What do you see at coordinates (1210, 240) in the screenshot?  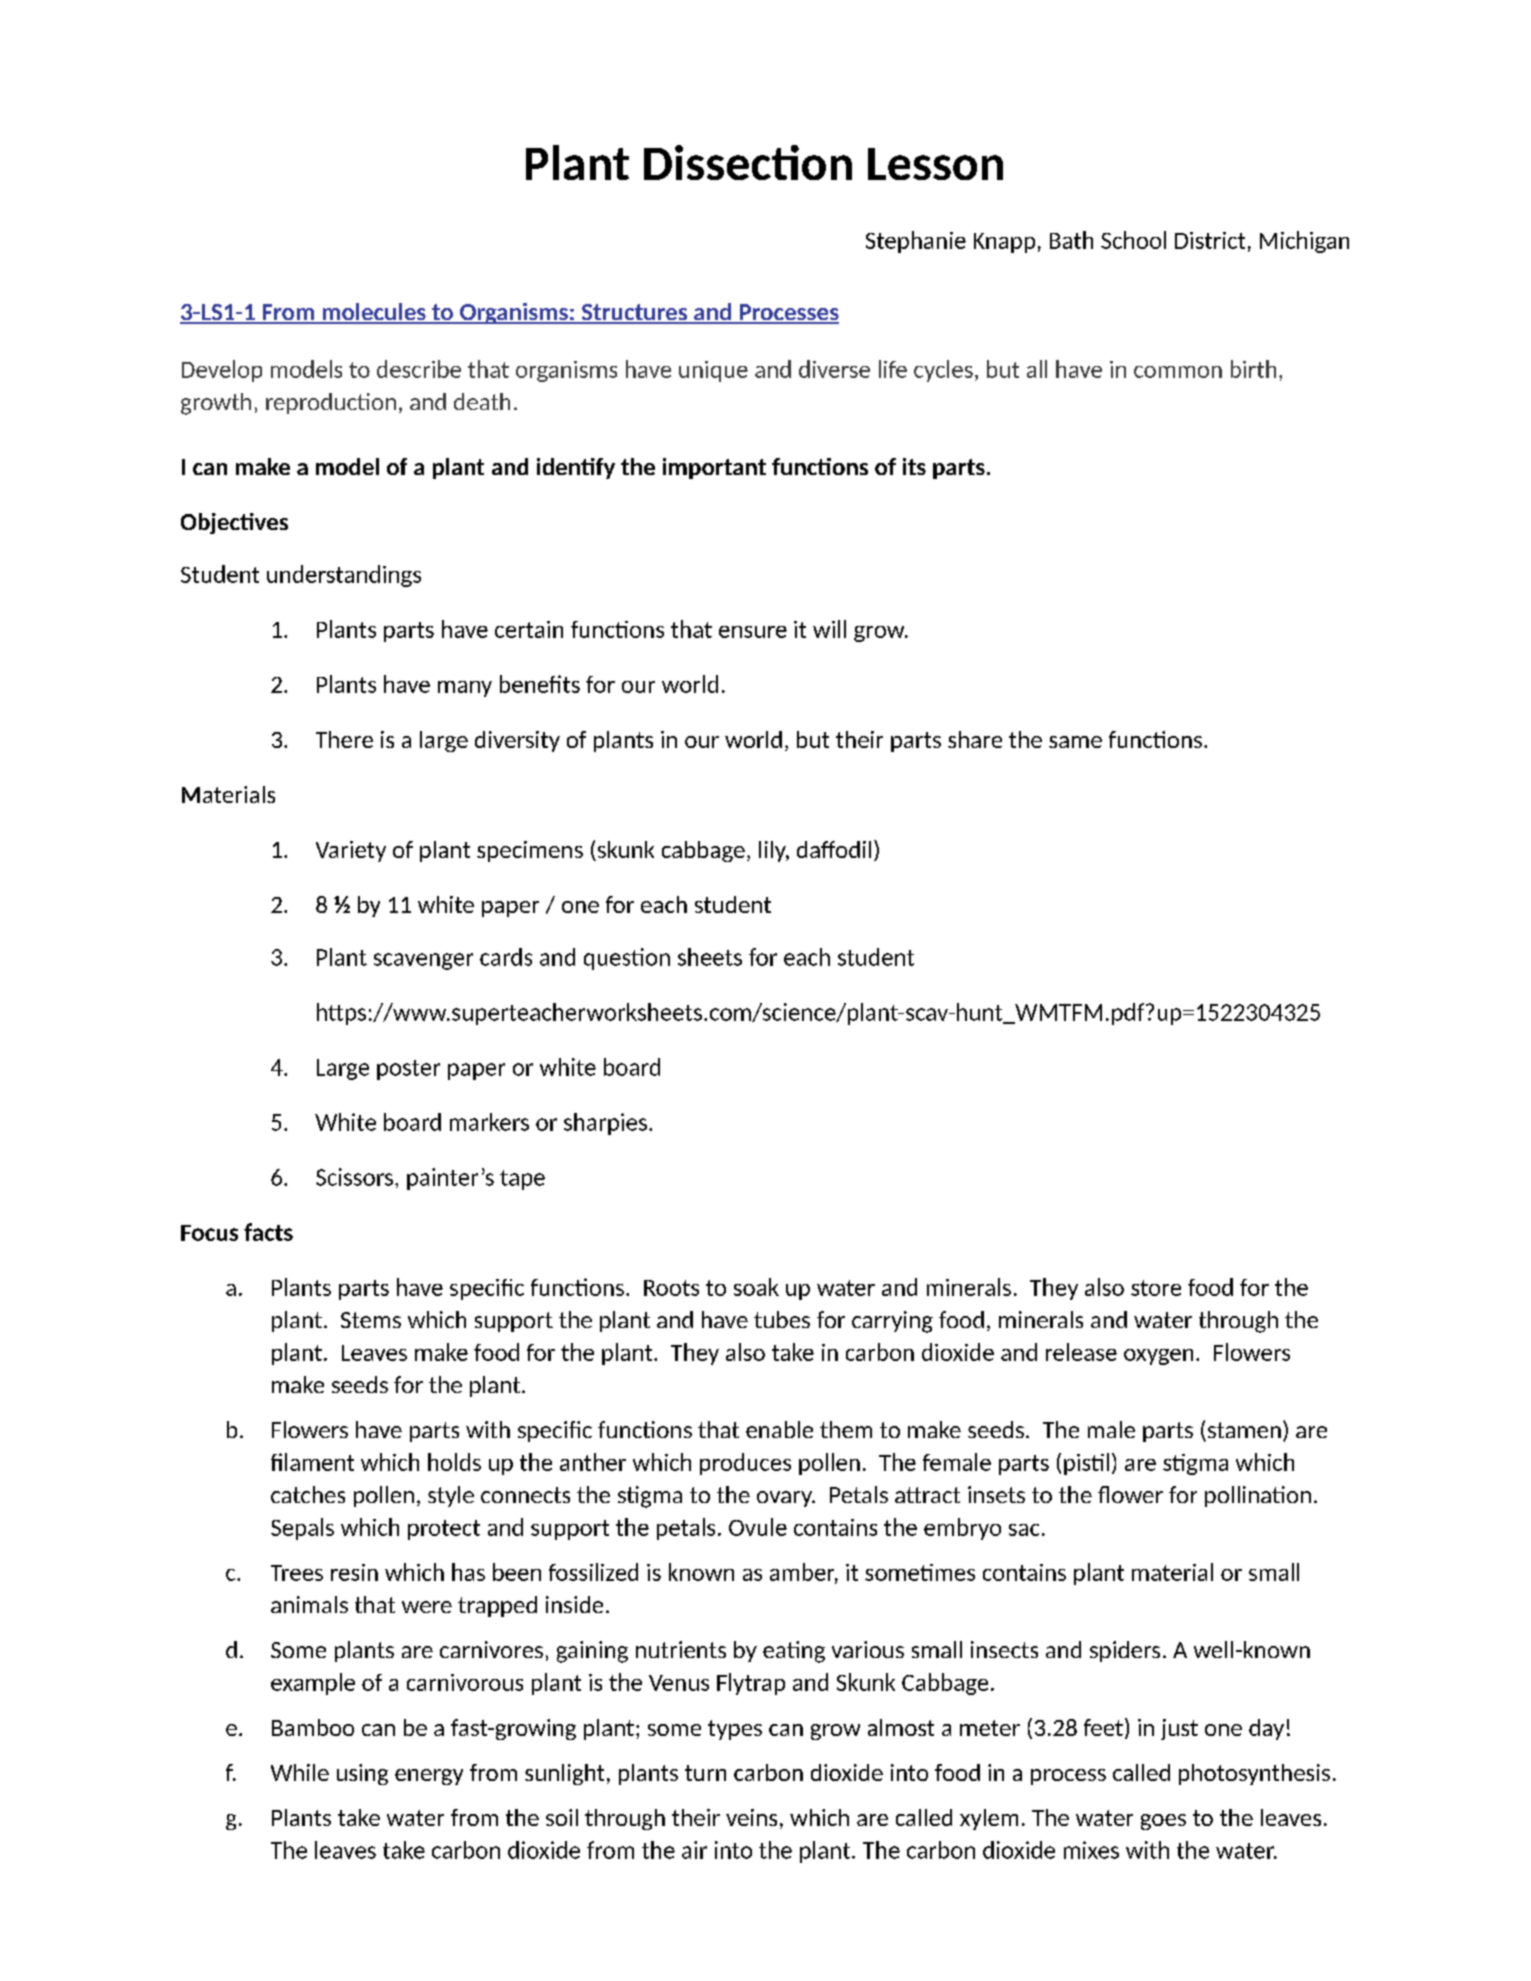 I see `District` at bounding box center [1210, 240].
